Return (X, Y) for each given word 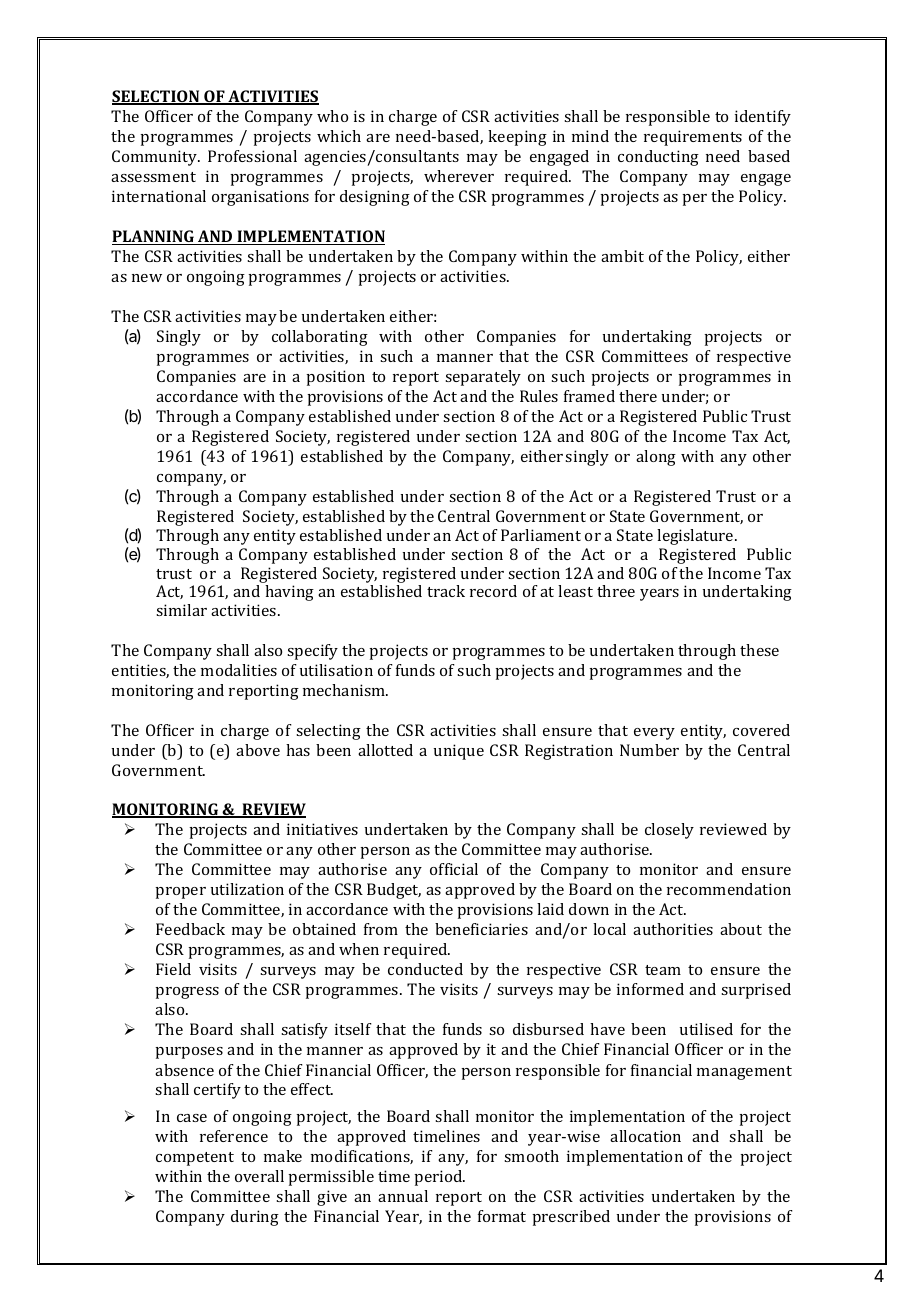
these (759, 650)
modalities (239, 670)
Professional (252, 156)
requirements (693, 138)
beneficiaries (481, 929)
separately (483, 378)
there (638, 396)
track (446, 591)
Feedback (190, 929)
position (335, 378)
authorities (673, 929)
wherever (459, 176)
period (439, 1178)
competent (195, 1159)
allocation (645, 1136)
